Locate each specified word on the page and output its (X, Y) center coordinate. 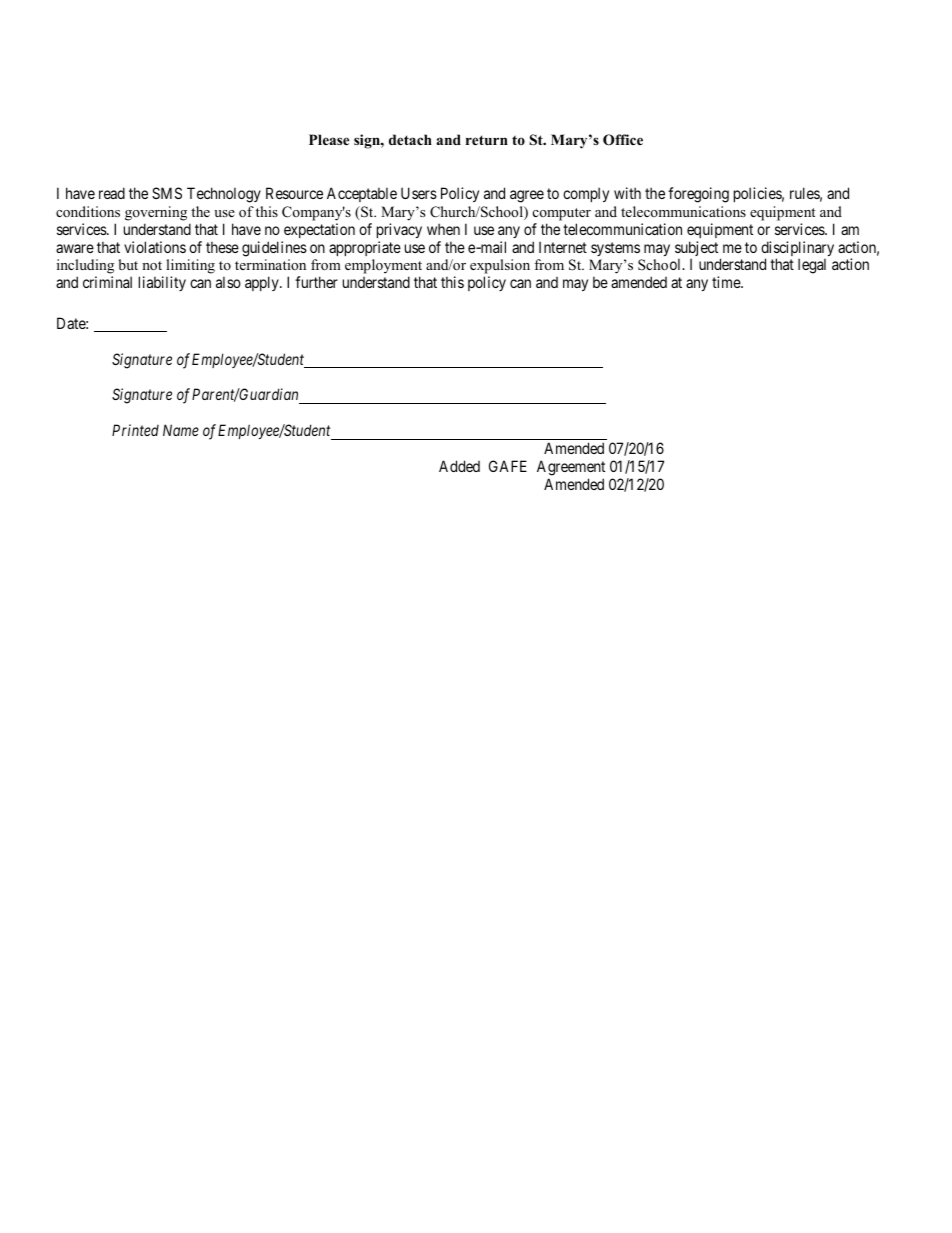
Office (623, 140)
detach (410, 139)
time (727, 282)
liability (162, 283)
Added (459, 466)
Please (329, 139)
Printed (135, 430)
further (316, 282)
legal (812, 266)
